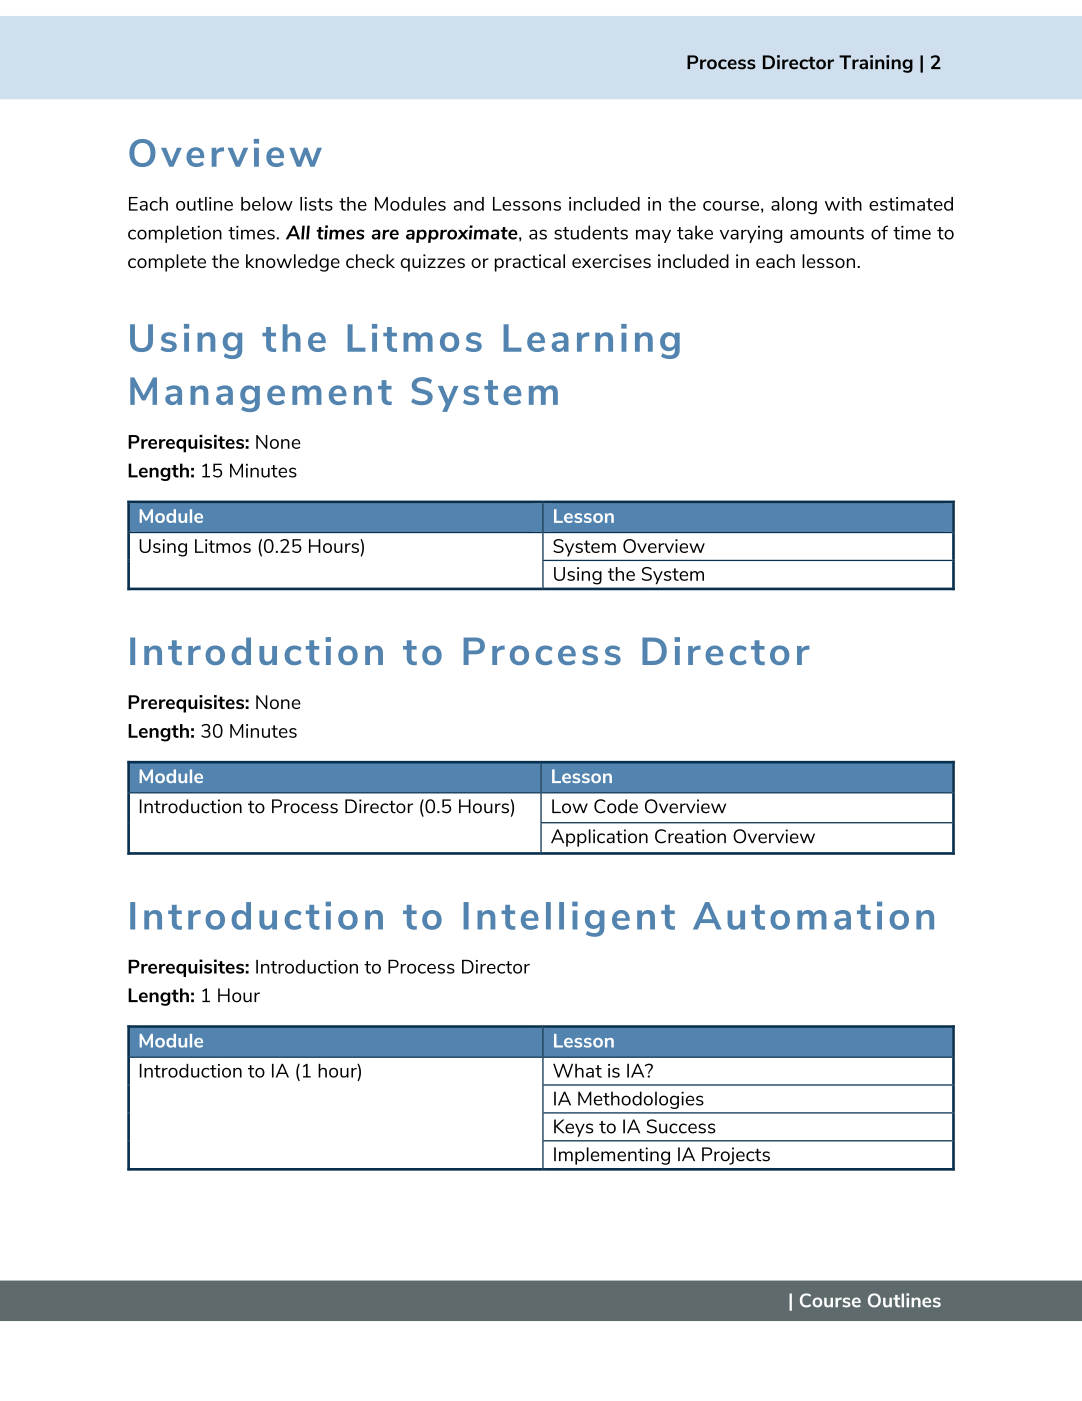  What do you see at coordinates (599, 838) in the document?
I see `Application` at bounding box center [599, 838].
